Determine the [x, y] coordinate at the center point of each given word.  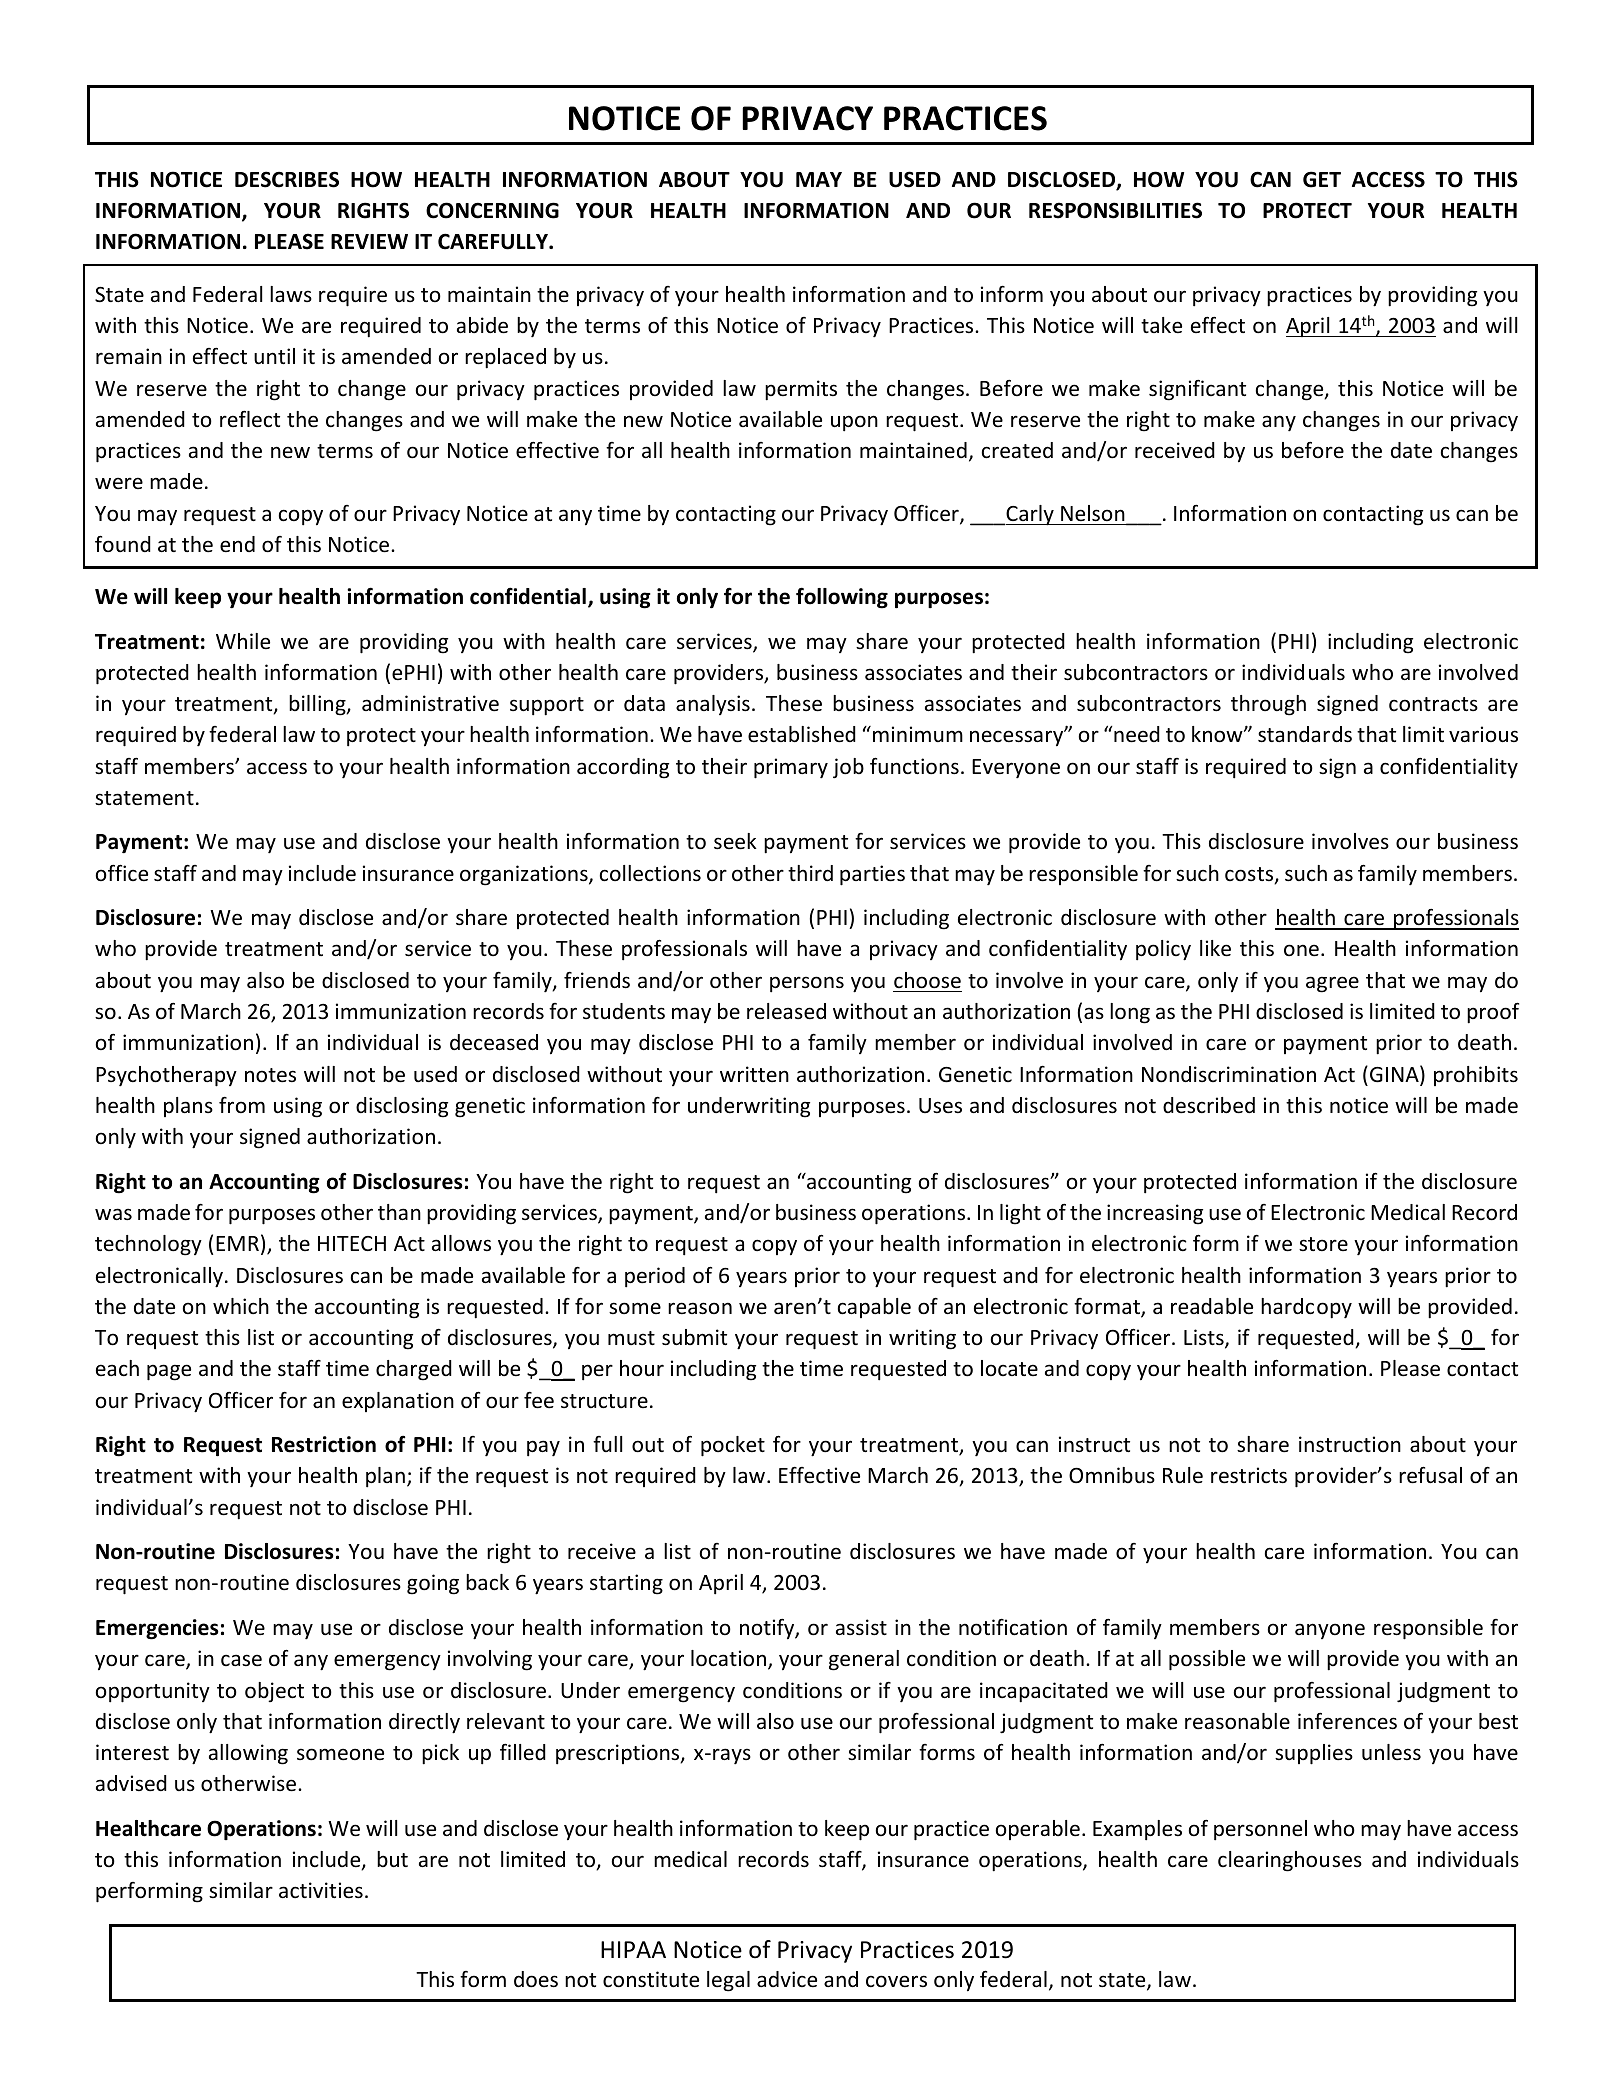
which [241, 1306]
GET [1322, 179]
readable [1212, 1306]
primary [791, 768]
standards [1305, 734]
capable [874, 1308]
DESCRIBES [287, 179]
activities [321, 1890]
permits [801, 390]
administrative [430, 703]
